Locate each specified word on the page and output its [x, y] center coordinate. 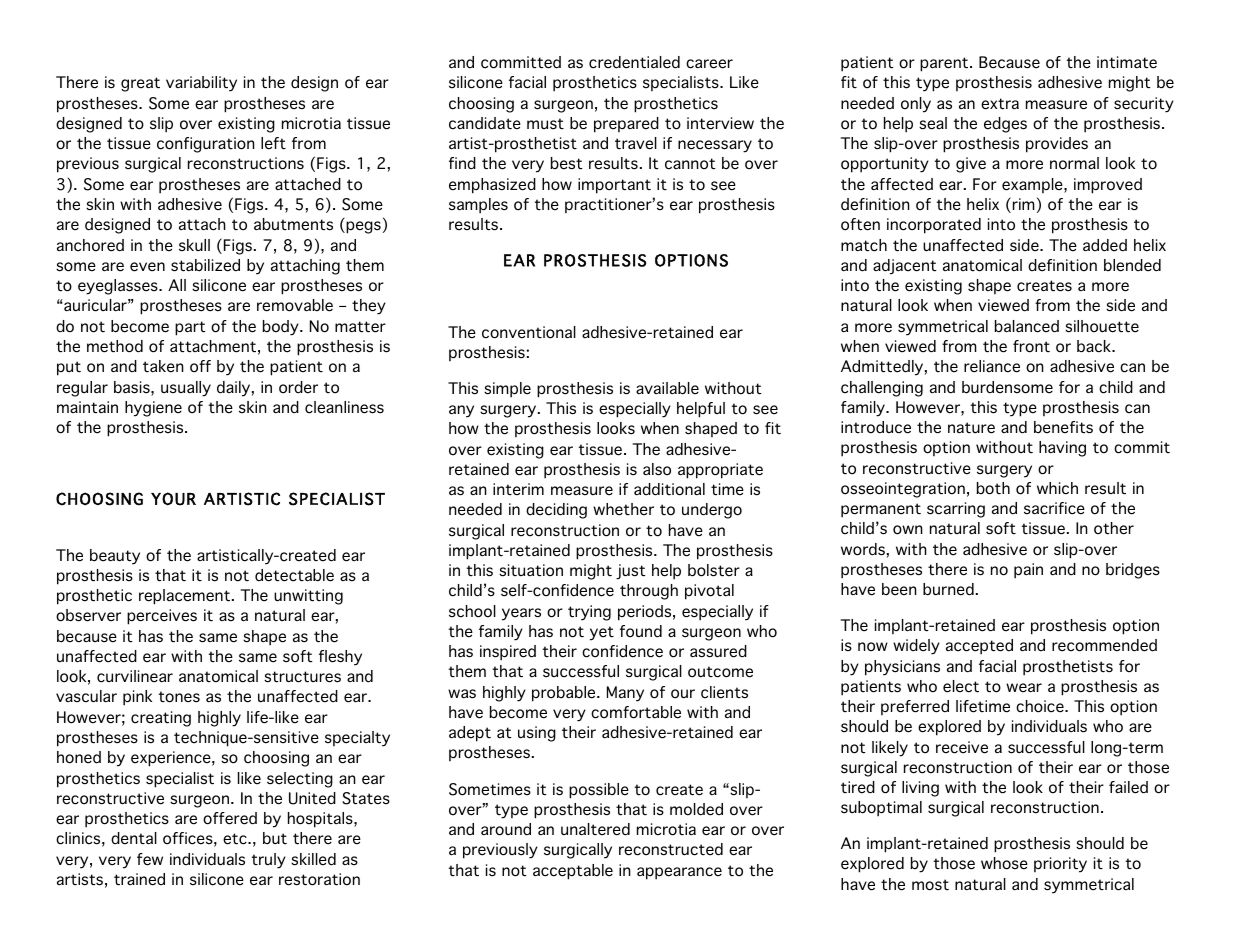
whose [1004, 863]
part [190, 328]
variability [201, 84]
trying [589, 613]
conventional [529, 332]
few [150, 859]
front [1031, 346]
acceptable [573, 872]
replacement [186, 597]
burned [948, 589]
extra [1000, 104]
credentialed [634, 62]
